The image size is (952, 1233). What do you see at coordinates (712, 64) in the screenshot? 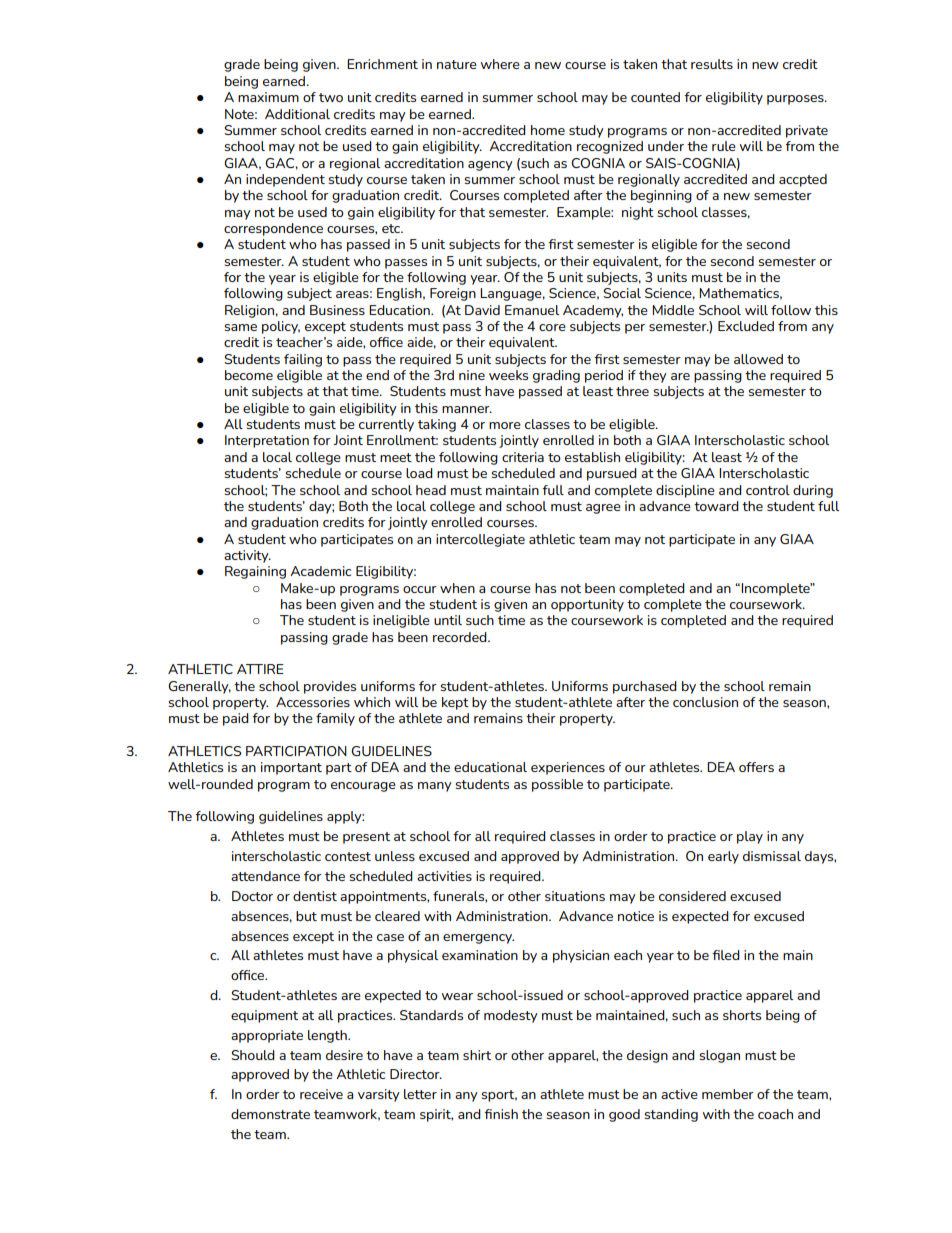
I see `results` at bounding box center [712, 64].
